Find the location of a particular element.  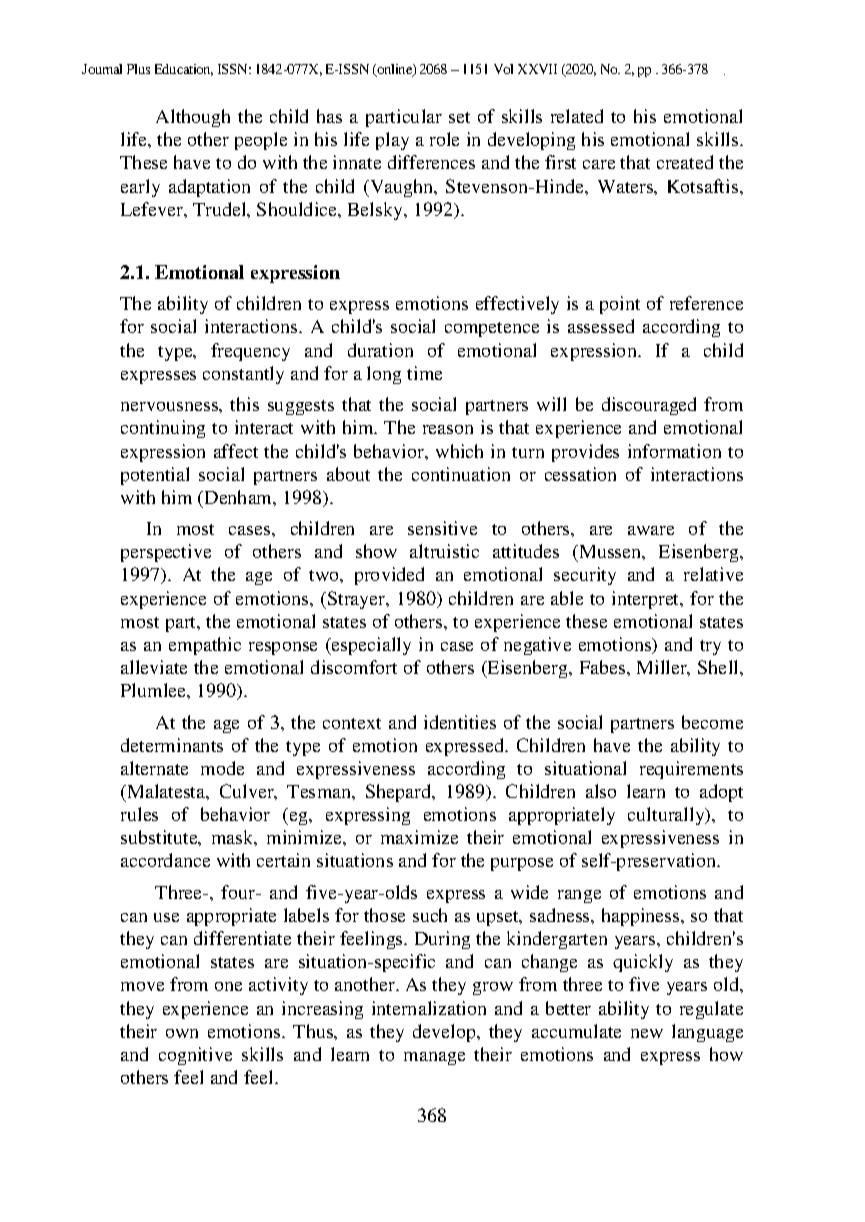

internalization is located at coordinates (429, 1008).
